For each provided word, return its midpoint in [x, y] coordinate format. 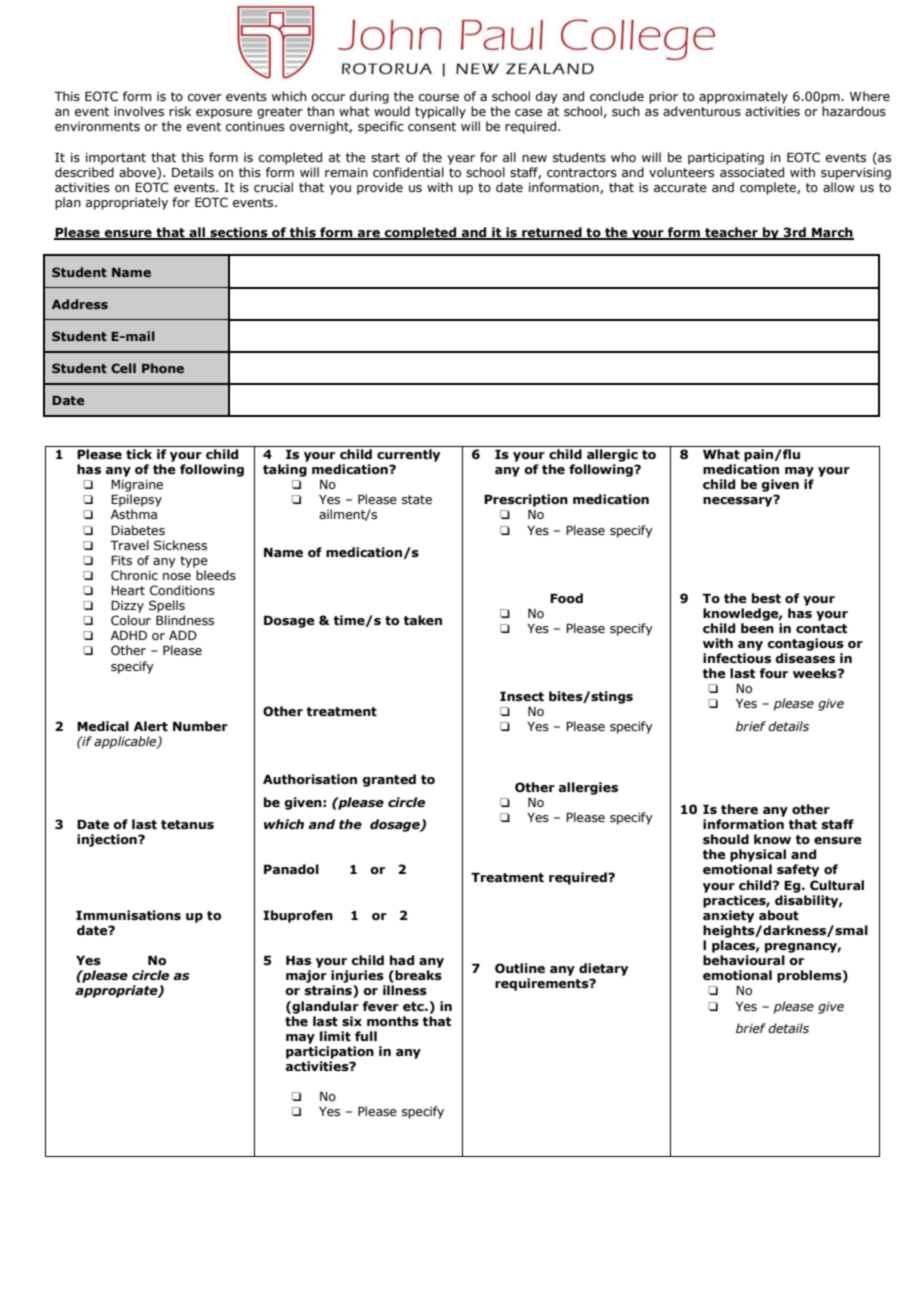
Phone [163, 368]
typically [440, 112]
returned [552, 233]
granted [389, 780]
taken [423, 620]
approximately [743, 97]
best [766, 598]
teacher [731, 233]
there [739, 809]
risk [180, 111]
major [306, 976]
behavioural [744, 960]
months [393, 1021]
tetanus [187, 824]
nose [177, 576]
